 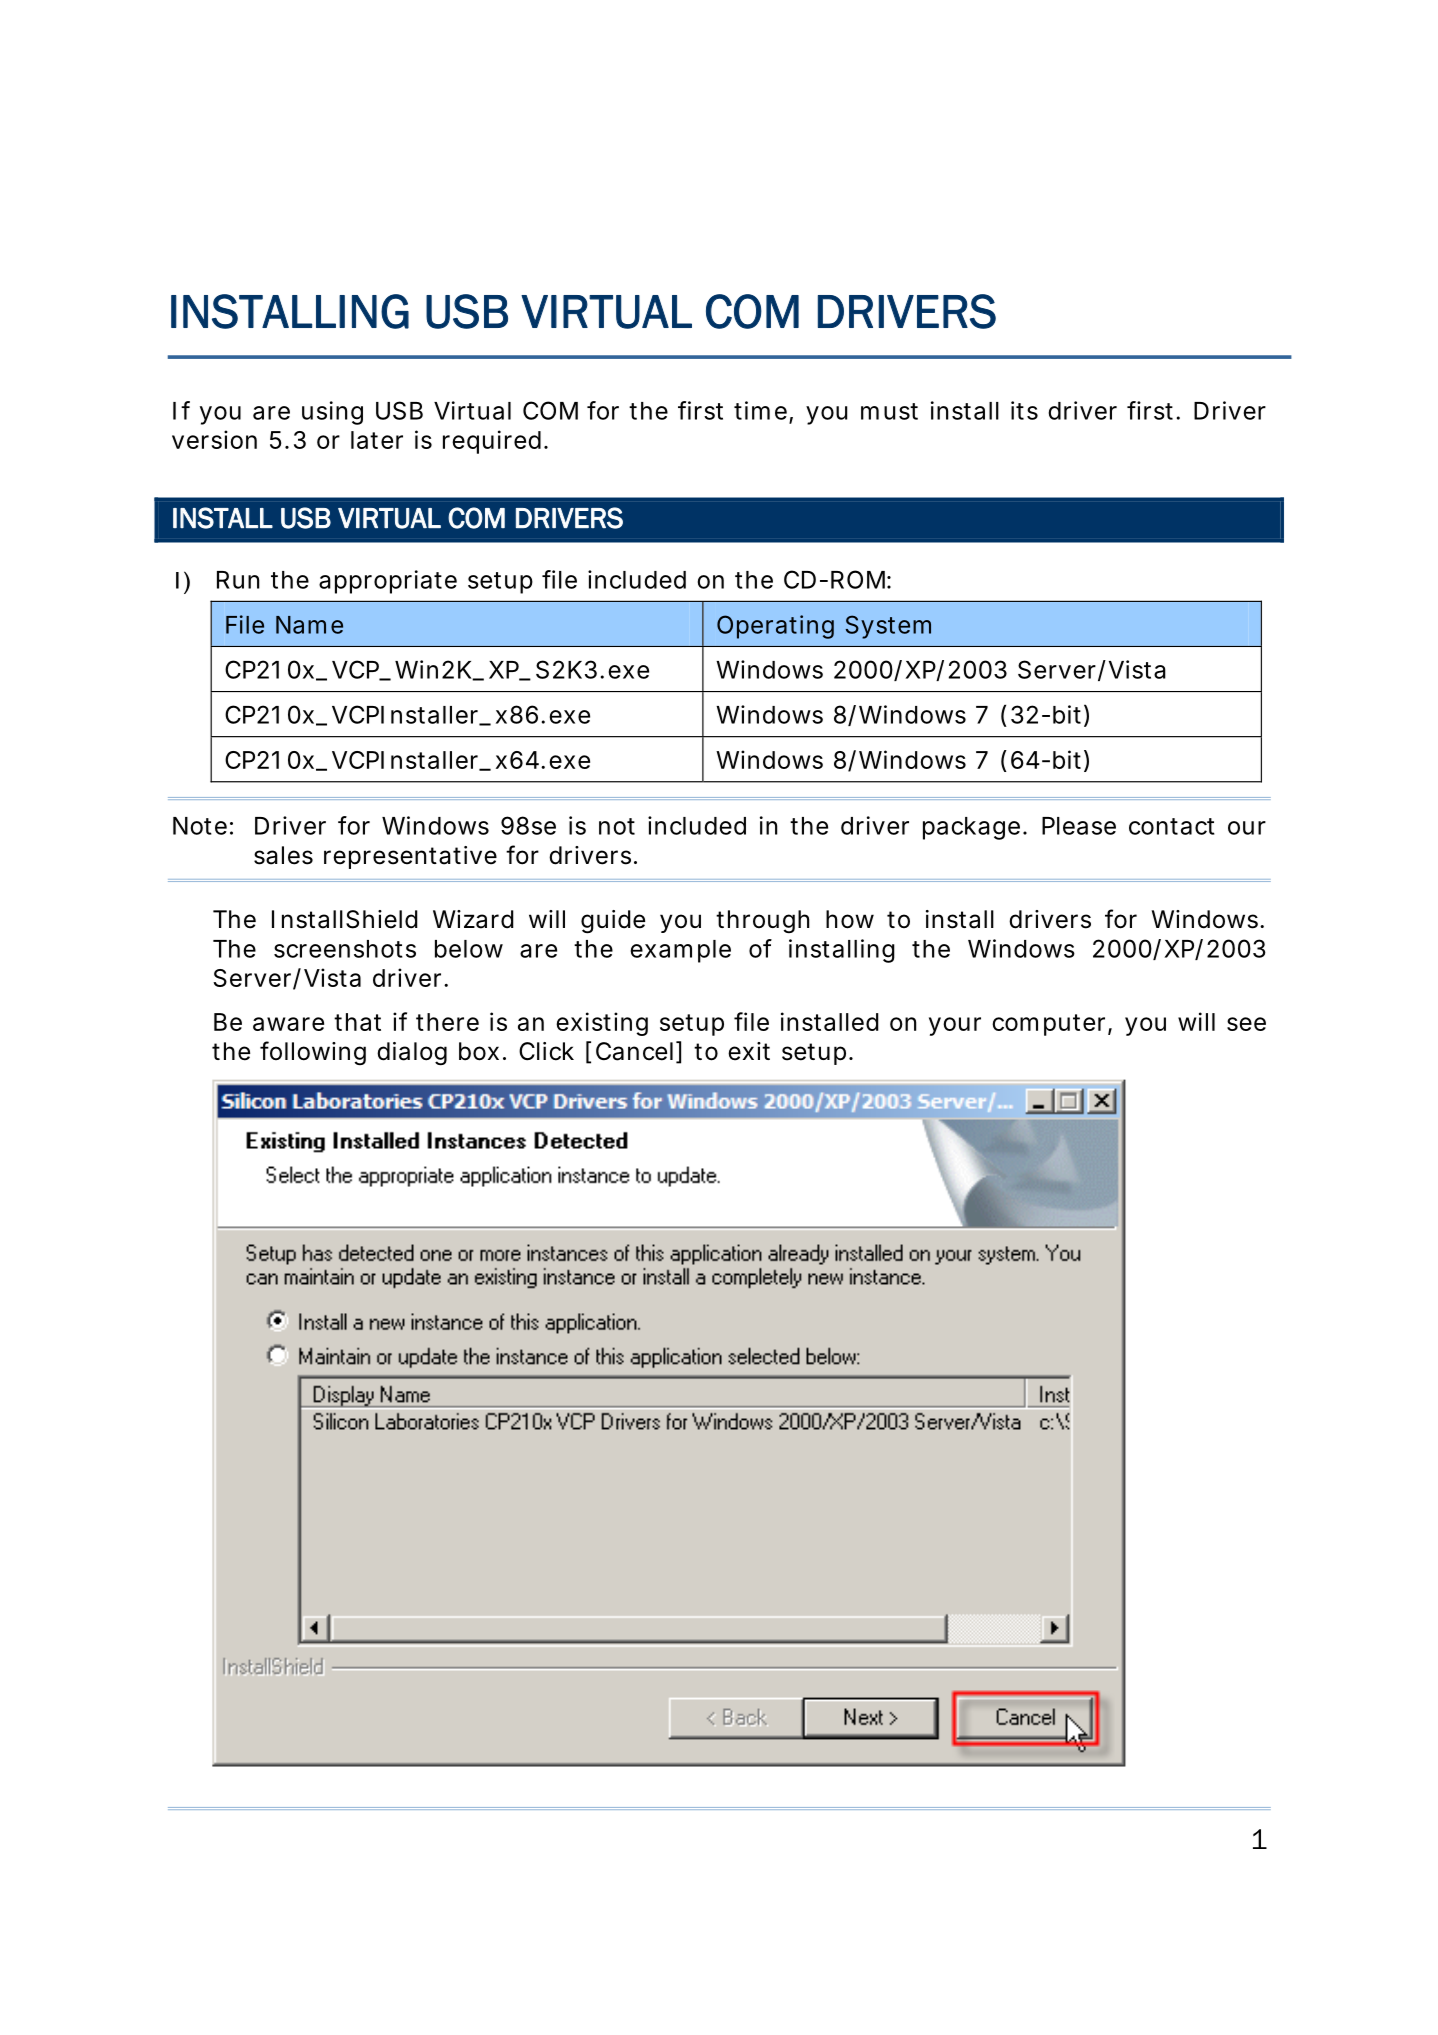 What do you see at coordinates (775, 627) in the screenshot?
I see `Operating` at bounding box center [775, 627].
